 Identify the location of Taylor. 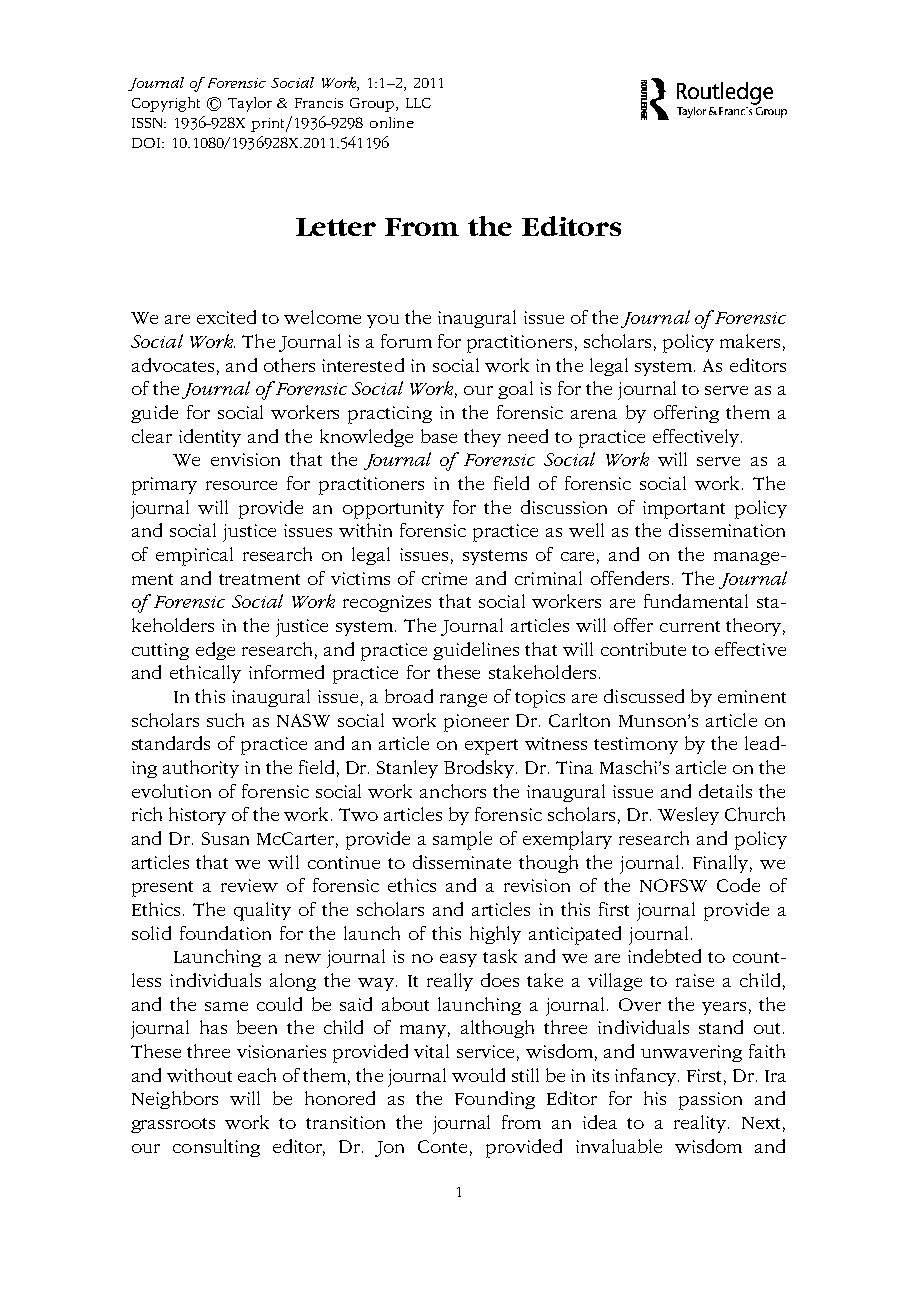
(250, 104).
